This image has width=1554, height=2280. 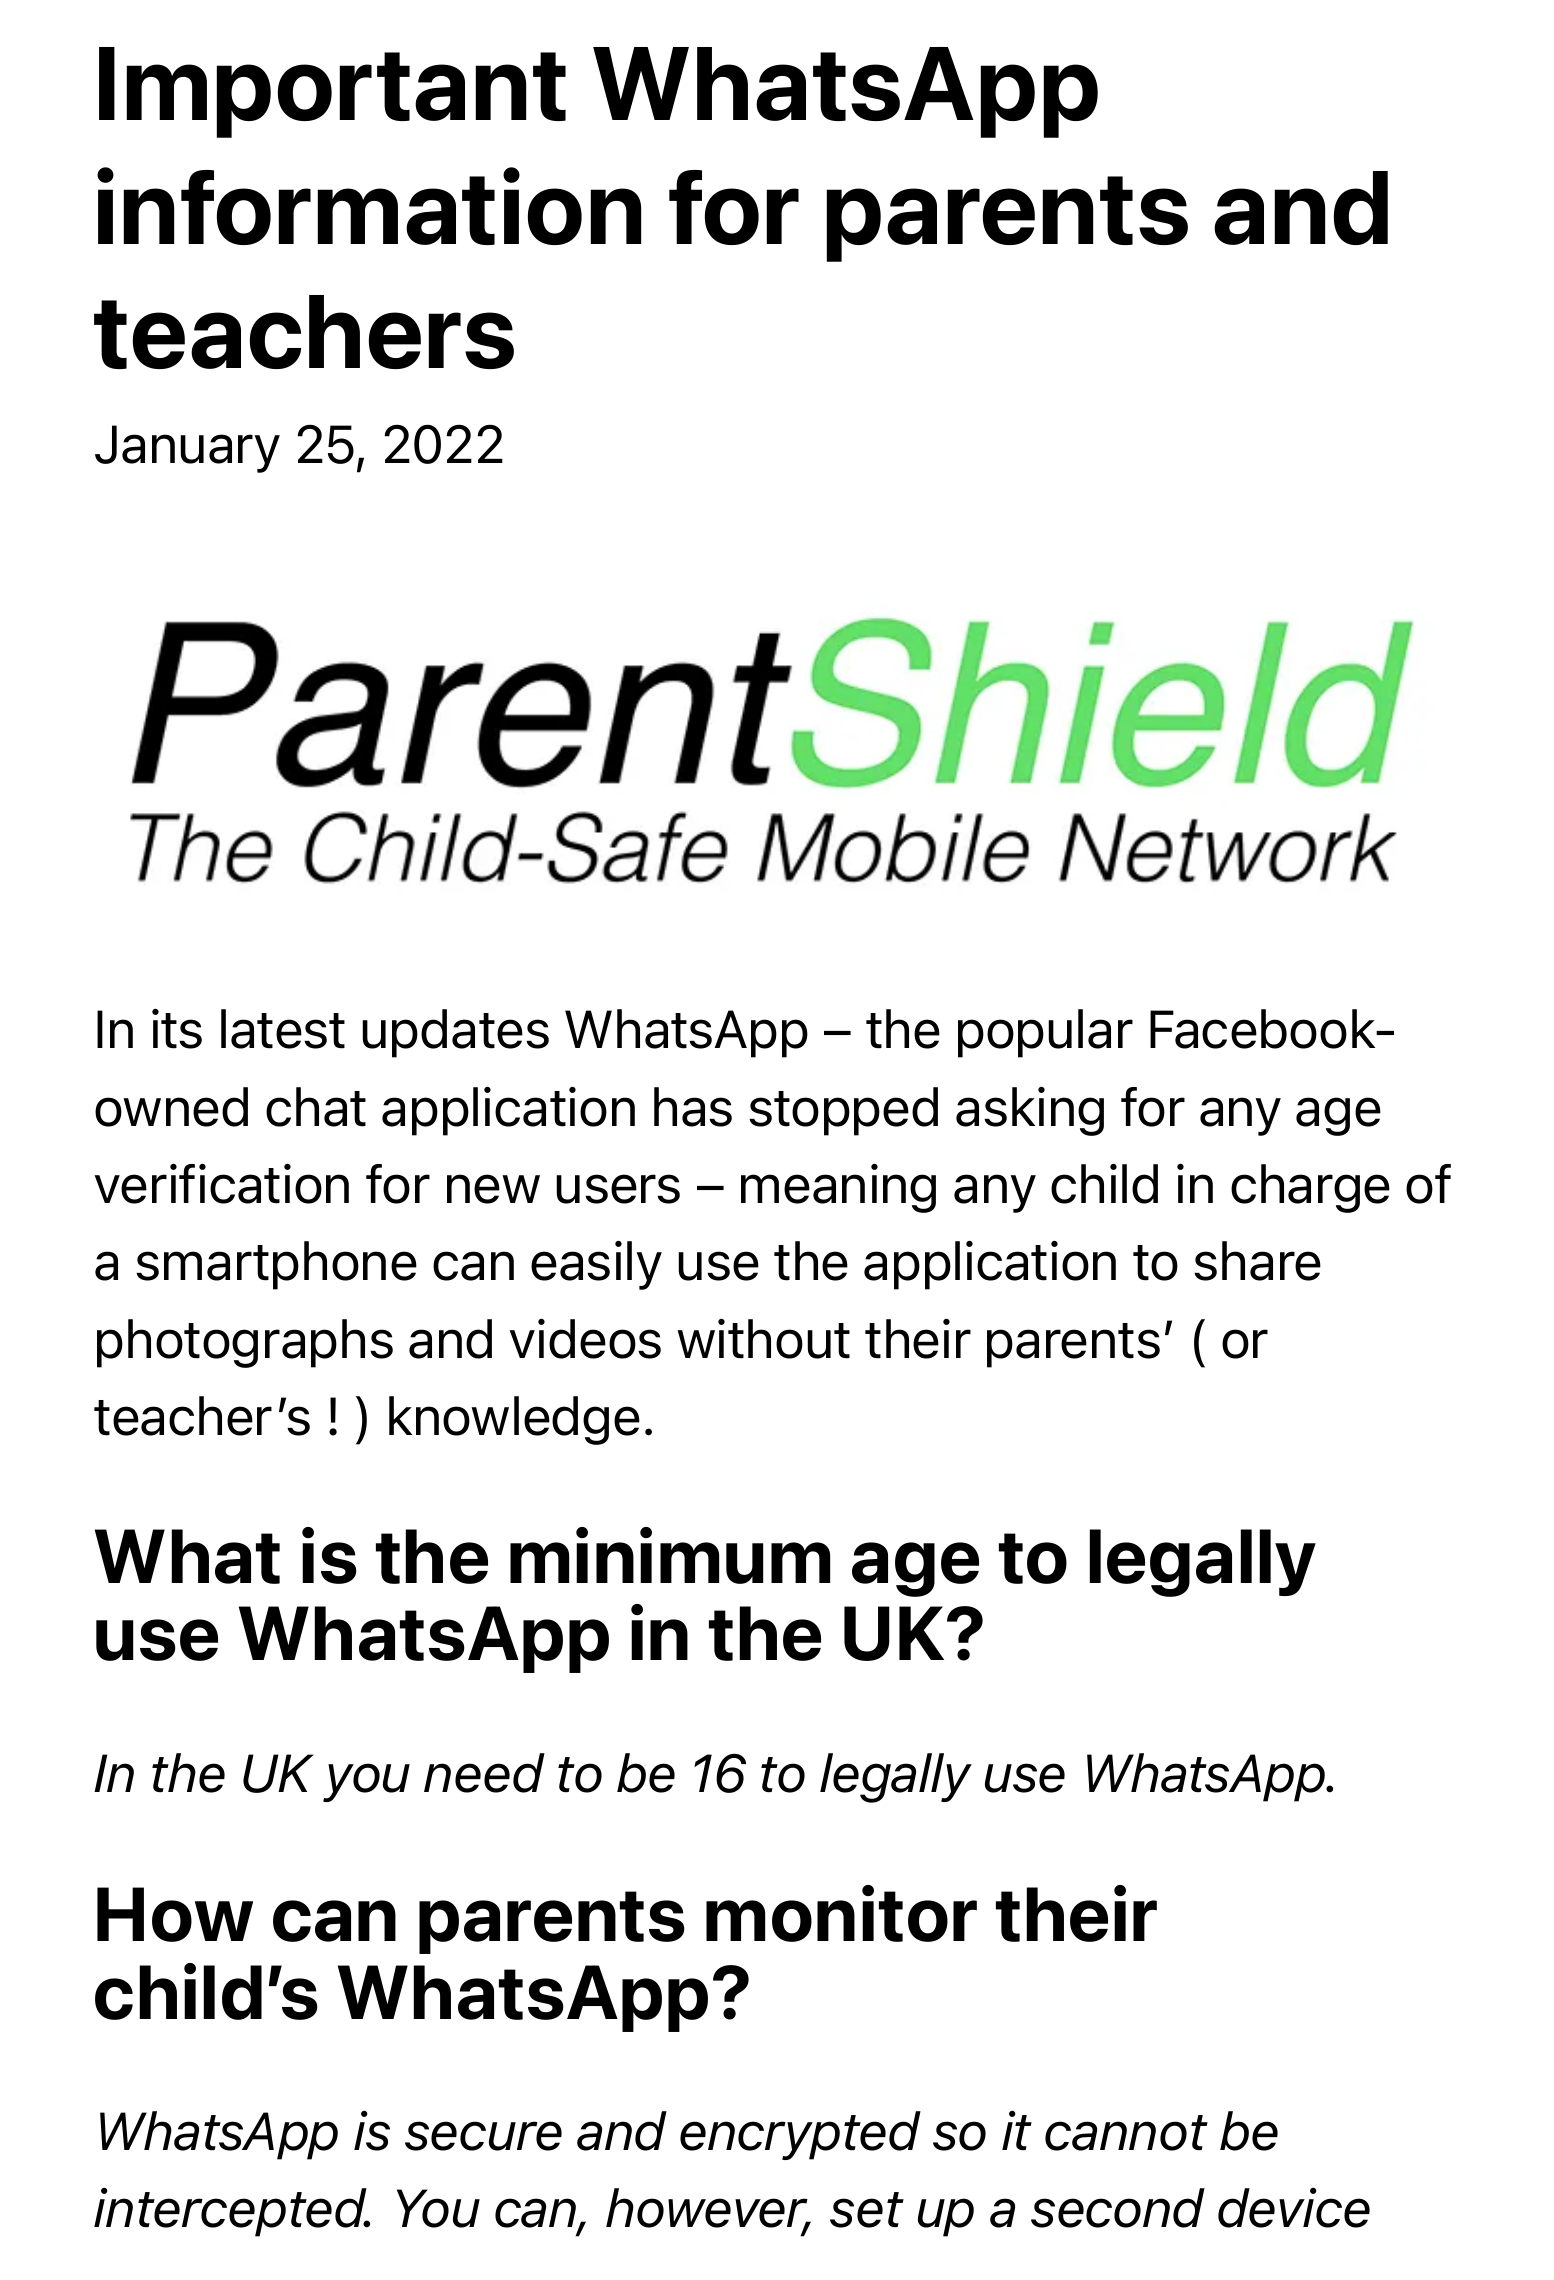 What do you see at coordinates (369, 206) in the image?
I see `information` at bounding box center [369, 206].
